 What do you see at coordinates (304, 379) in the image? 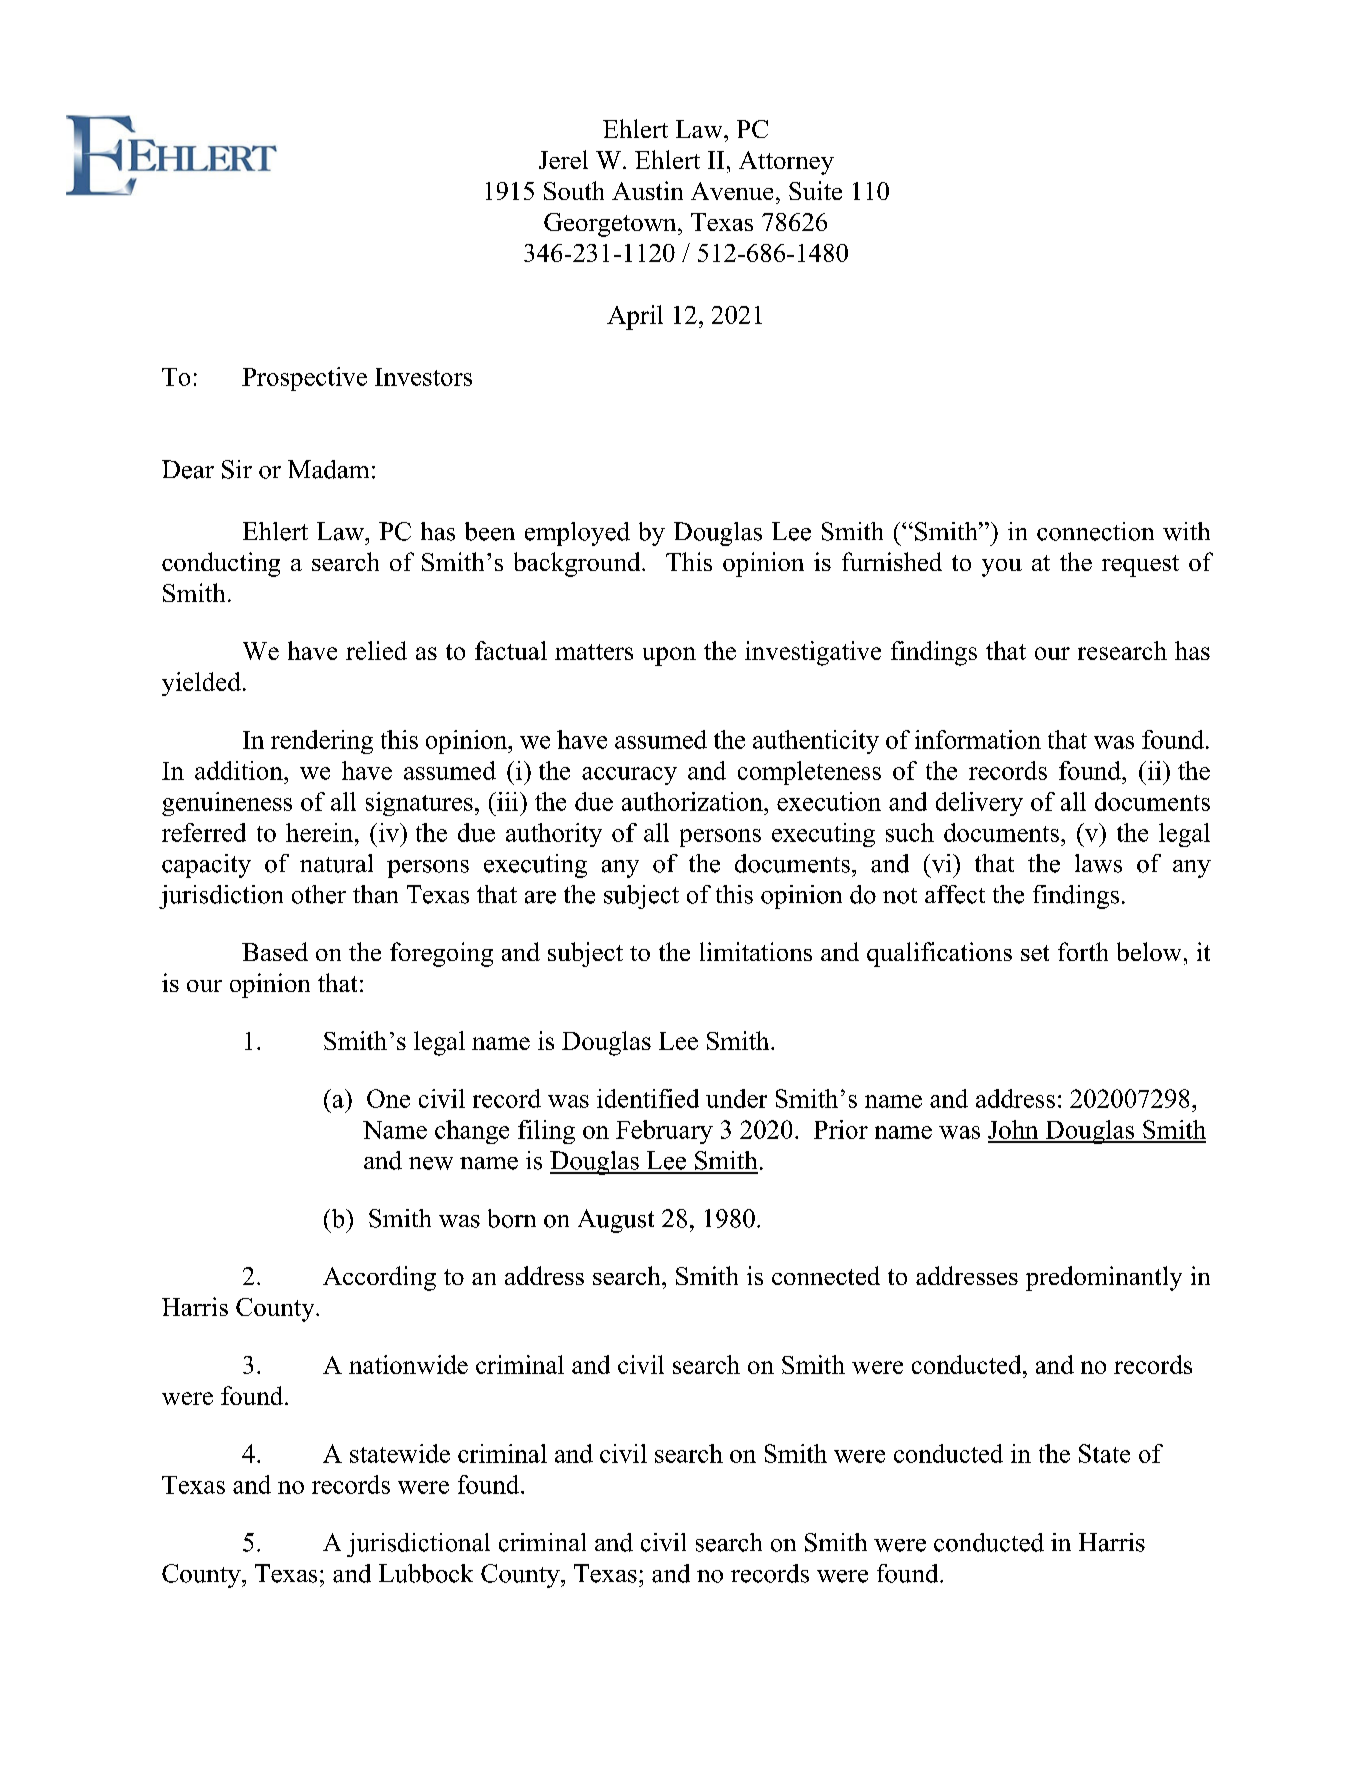
I see `Prospective` at bounding box center [304, 379].
